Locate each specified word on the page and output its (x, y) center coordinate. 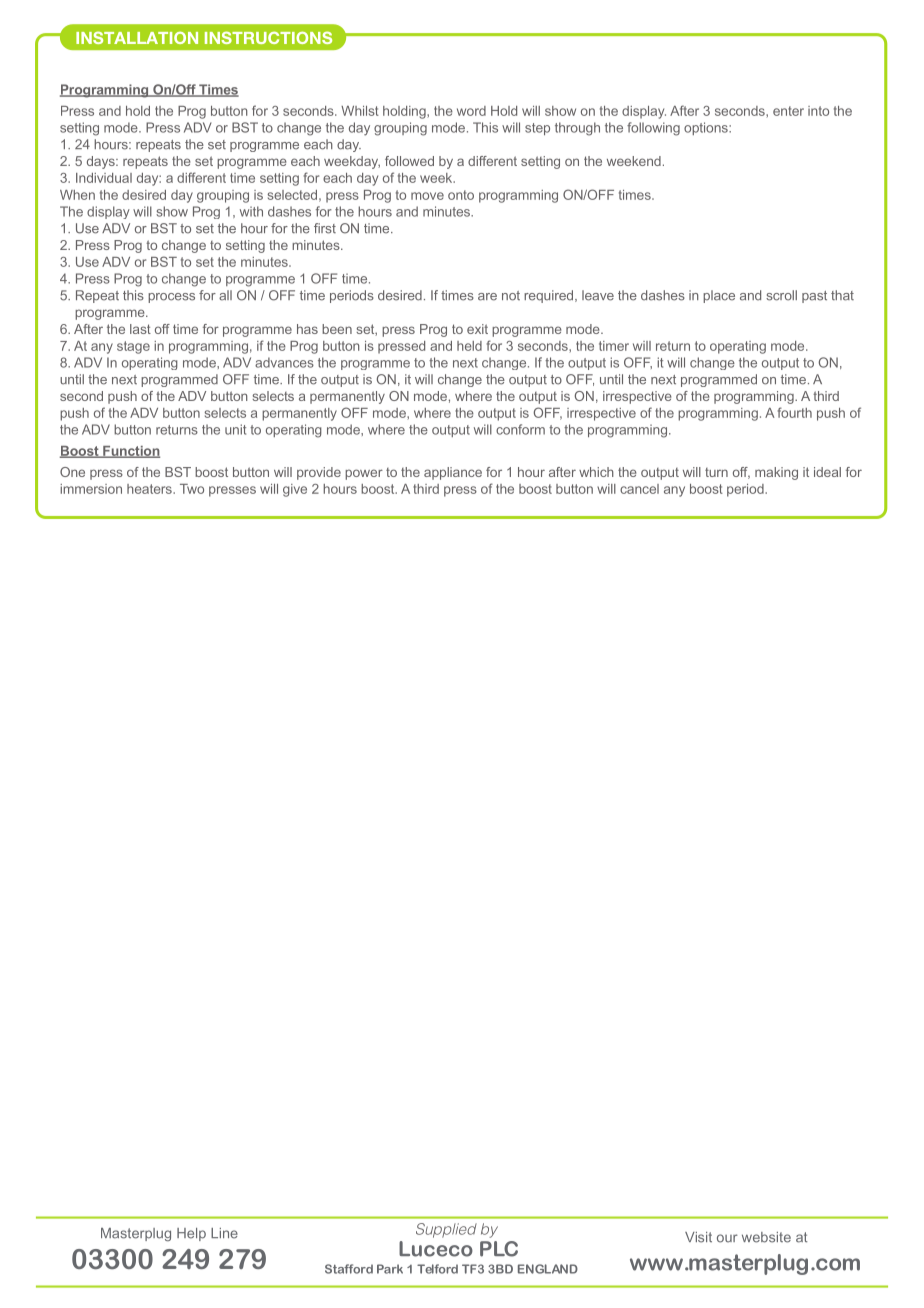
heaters (150, 489)
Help (191, 1234)
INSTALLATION (137, 37)
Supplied (446, 1230)
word (471, 111)
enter (788, 111)
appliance (453, 473)
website (766, 1237)
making (776, 473)
